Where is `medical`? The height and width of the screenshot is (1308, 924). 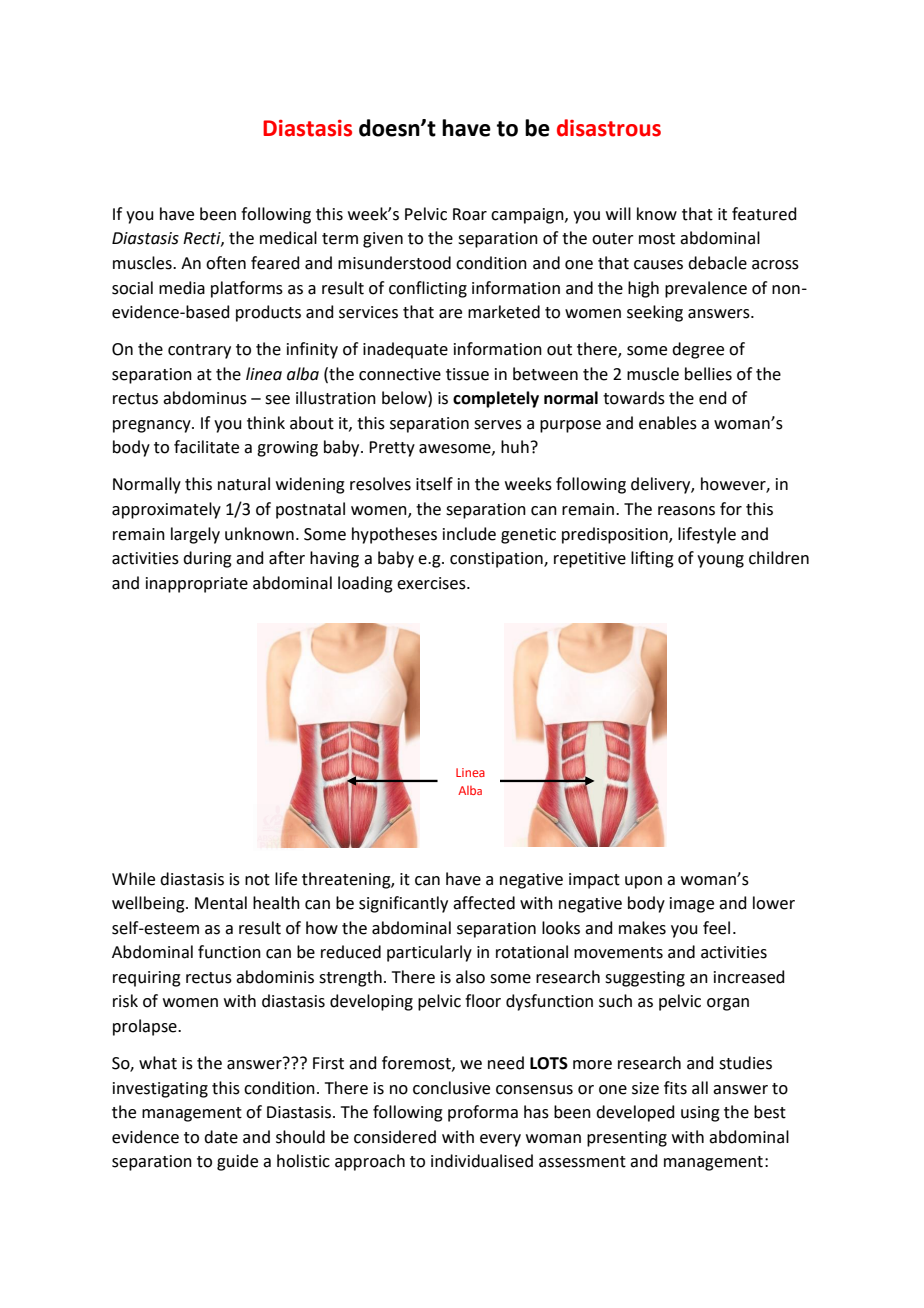
medical is located at coordinates (288, 238).
